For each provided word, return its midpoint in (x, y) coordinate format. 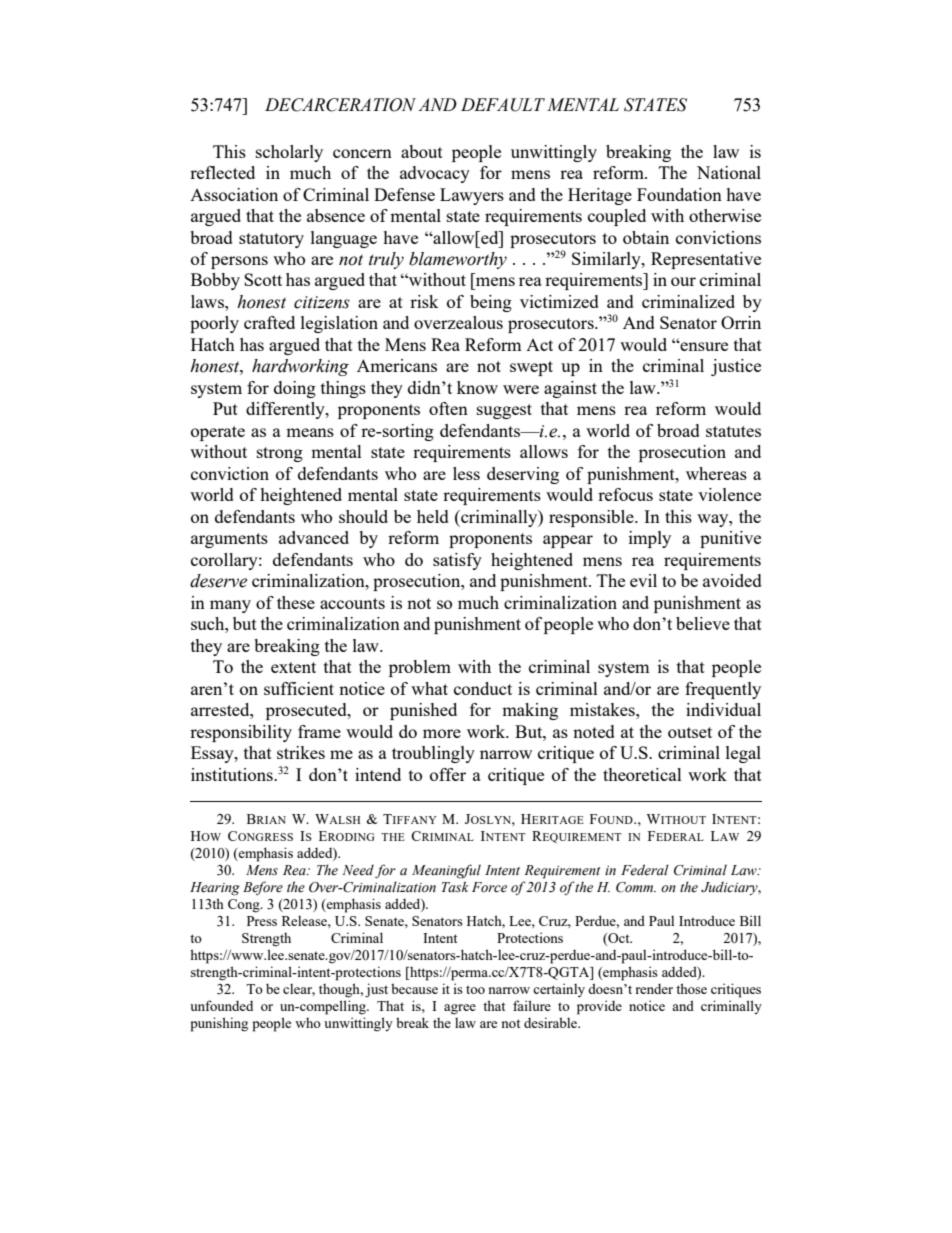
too (475, 989)
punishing (219, 1024)
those (691, 988)
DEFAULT (503, 105)
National (729, 172)
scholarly (289, 153)
